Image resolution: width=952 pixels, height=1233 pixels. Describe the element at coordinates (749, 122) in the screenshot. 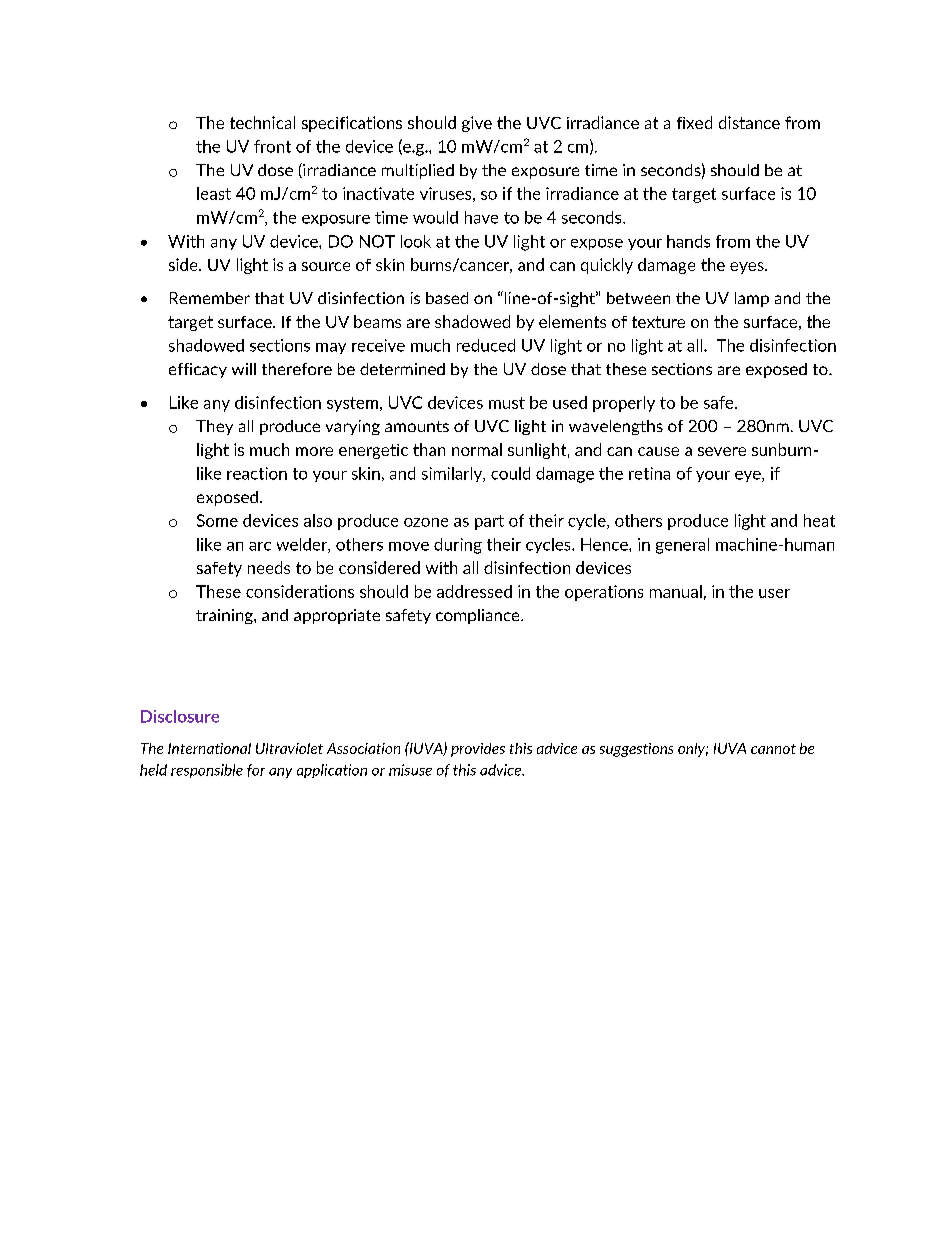

I see `distance` at that location.
